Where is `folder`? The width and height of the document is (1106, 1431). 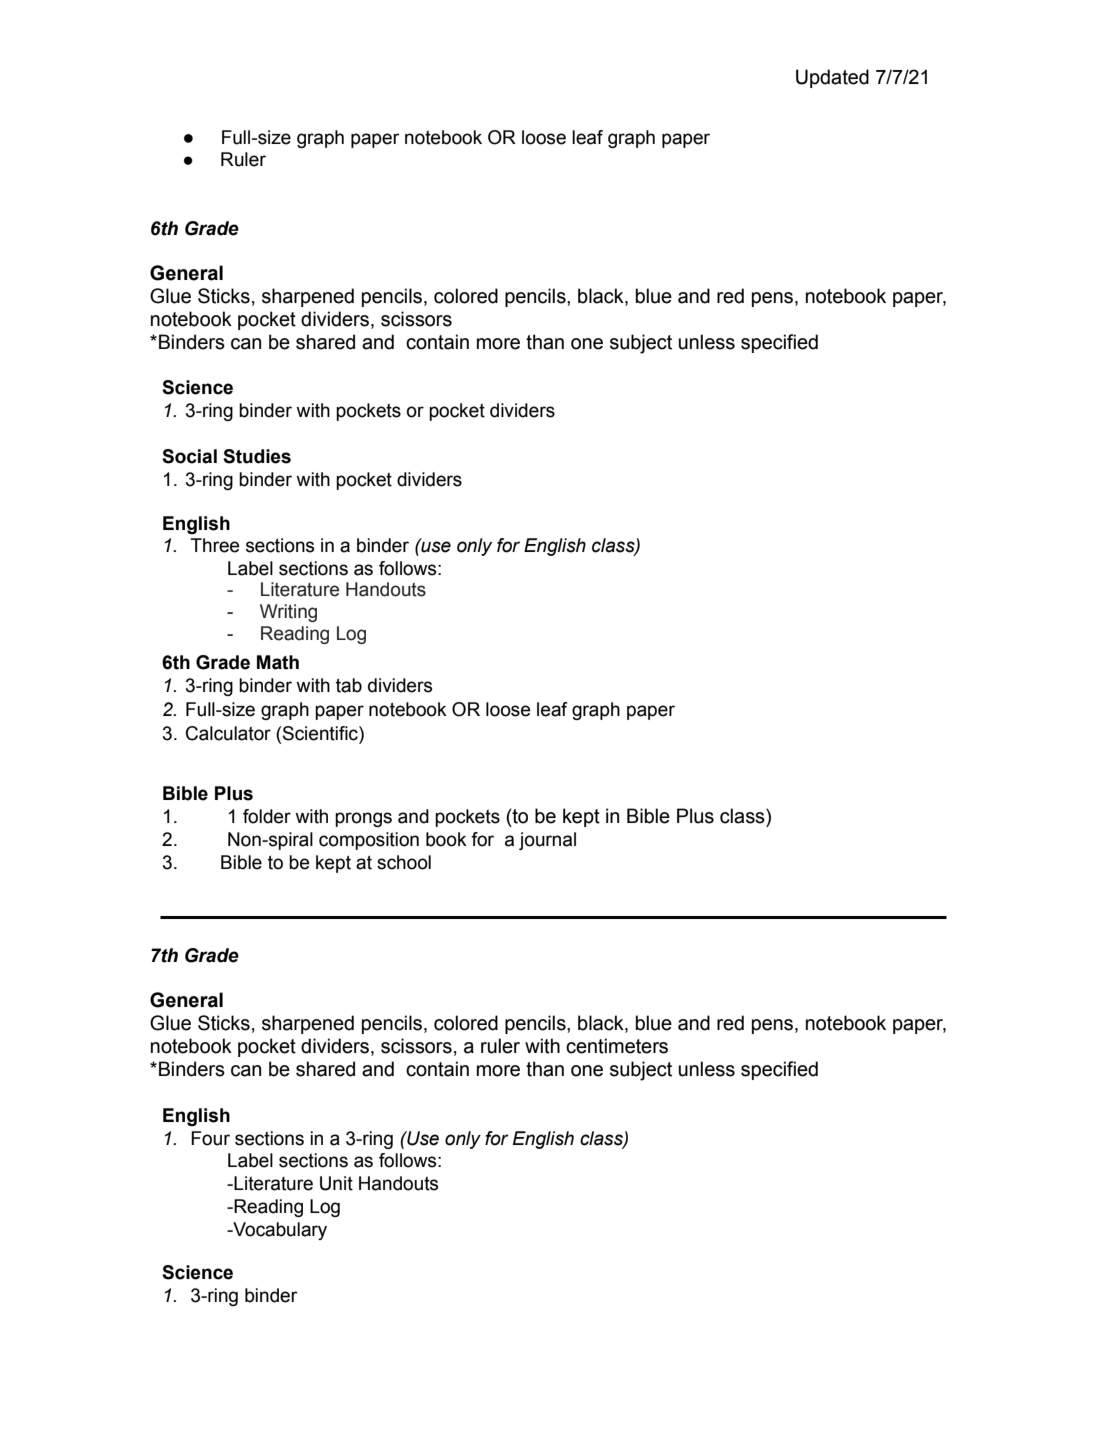
folder is located at coordinates (267, 816).
